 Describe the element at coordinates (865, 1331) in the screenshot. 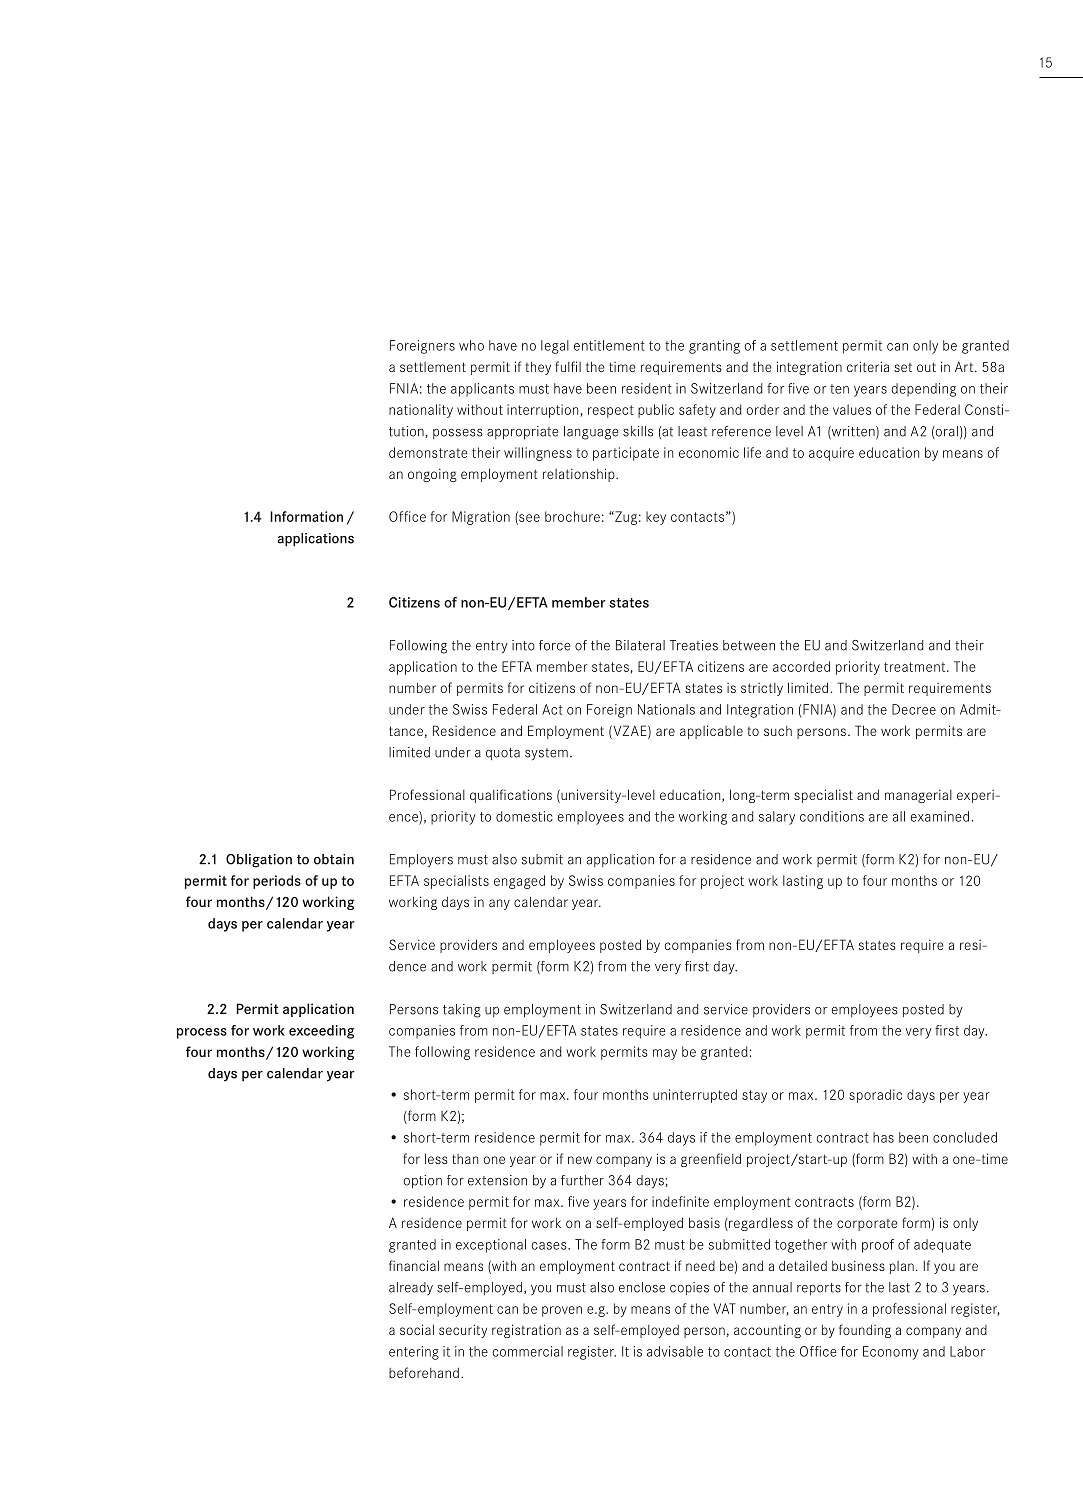

I see `founding` at that location.
